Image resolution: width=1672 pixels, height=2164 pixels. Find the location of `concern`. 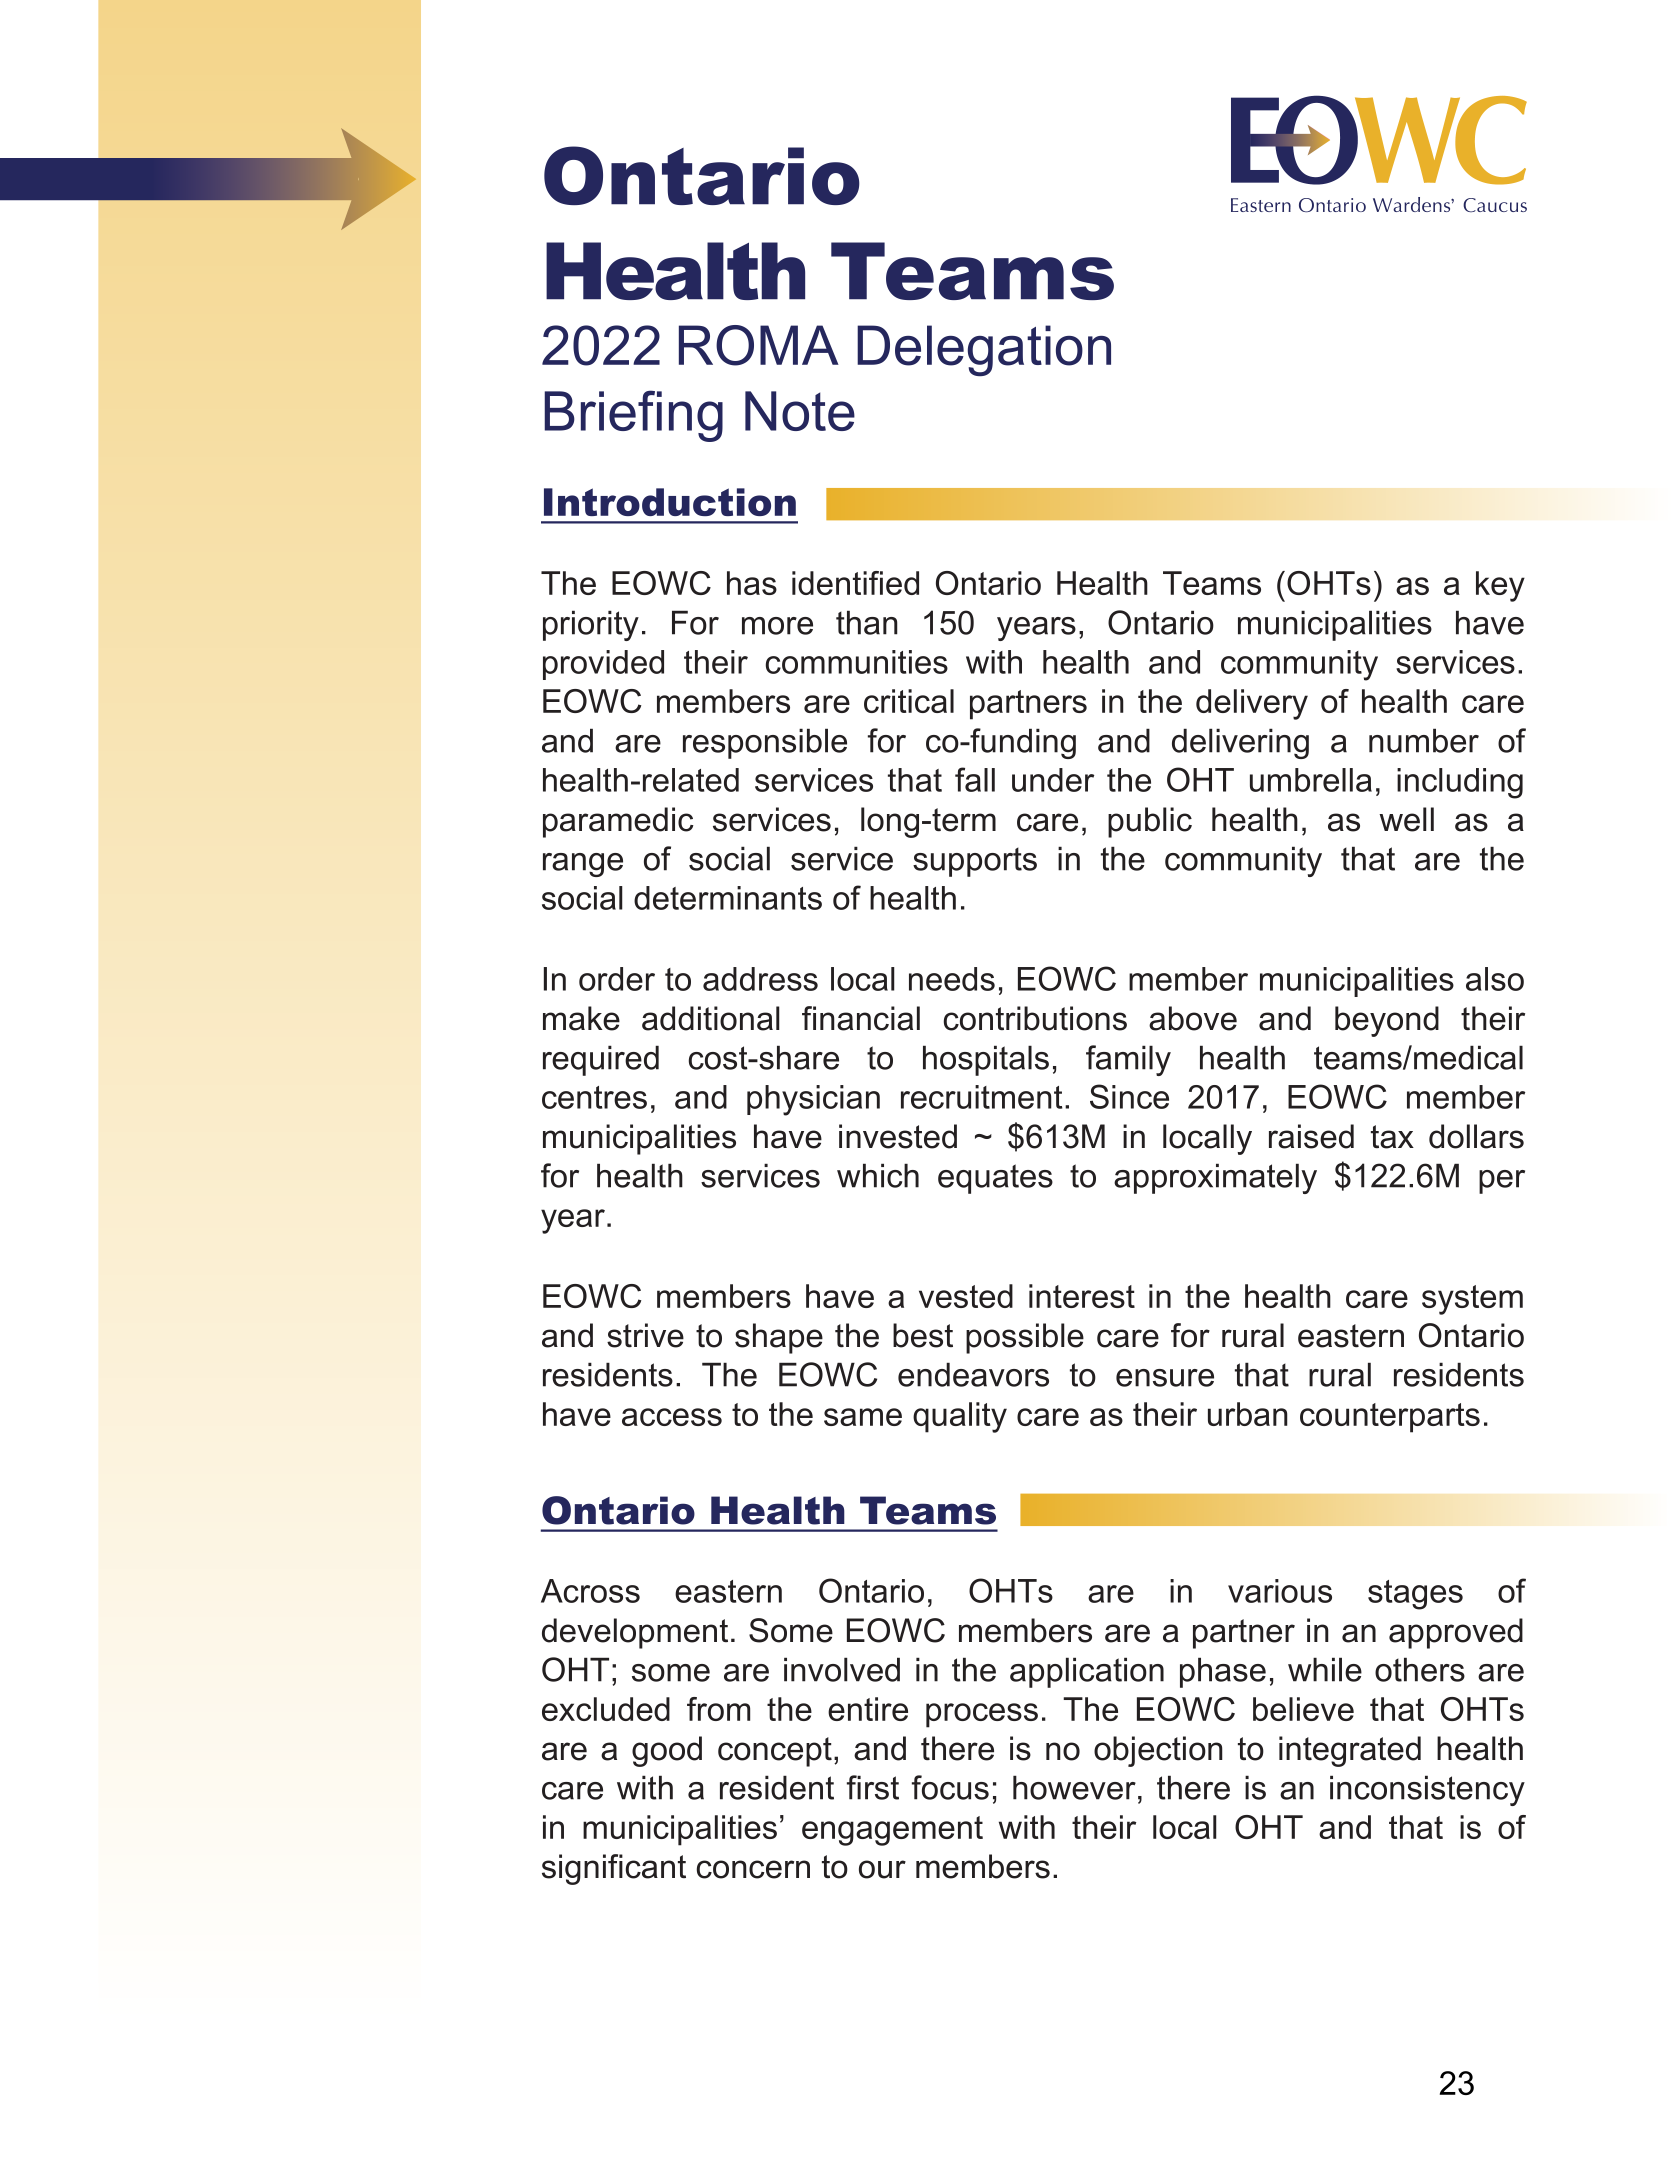

concern is located at coordinates (753, 1869).
